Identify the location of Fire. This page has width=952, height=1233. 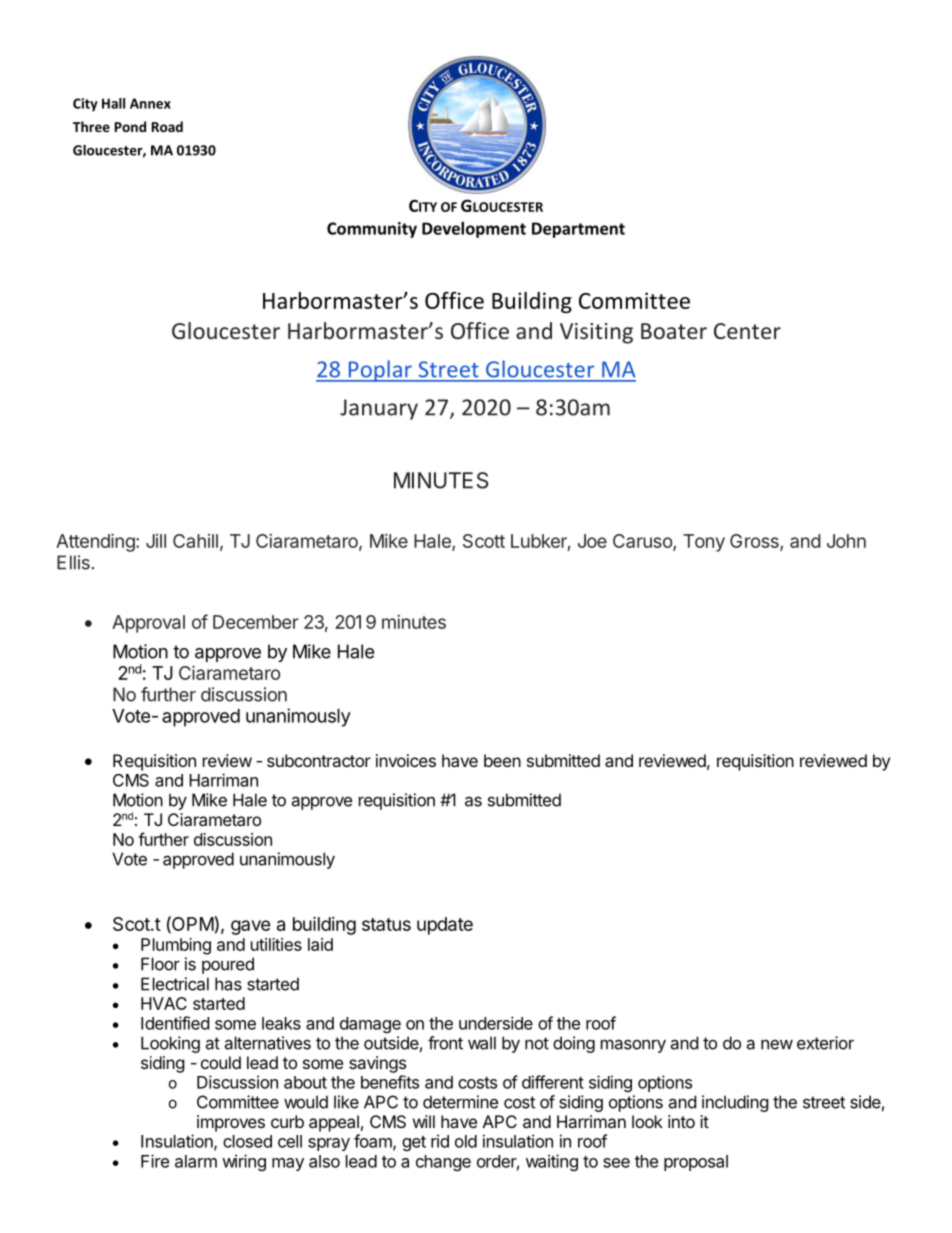
(155, 1161).
